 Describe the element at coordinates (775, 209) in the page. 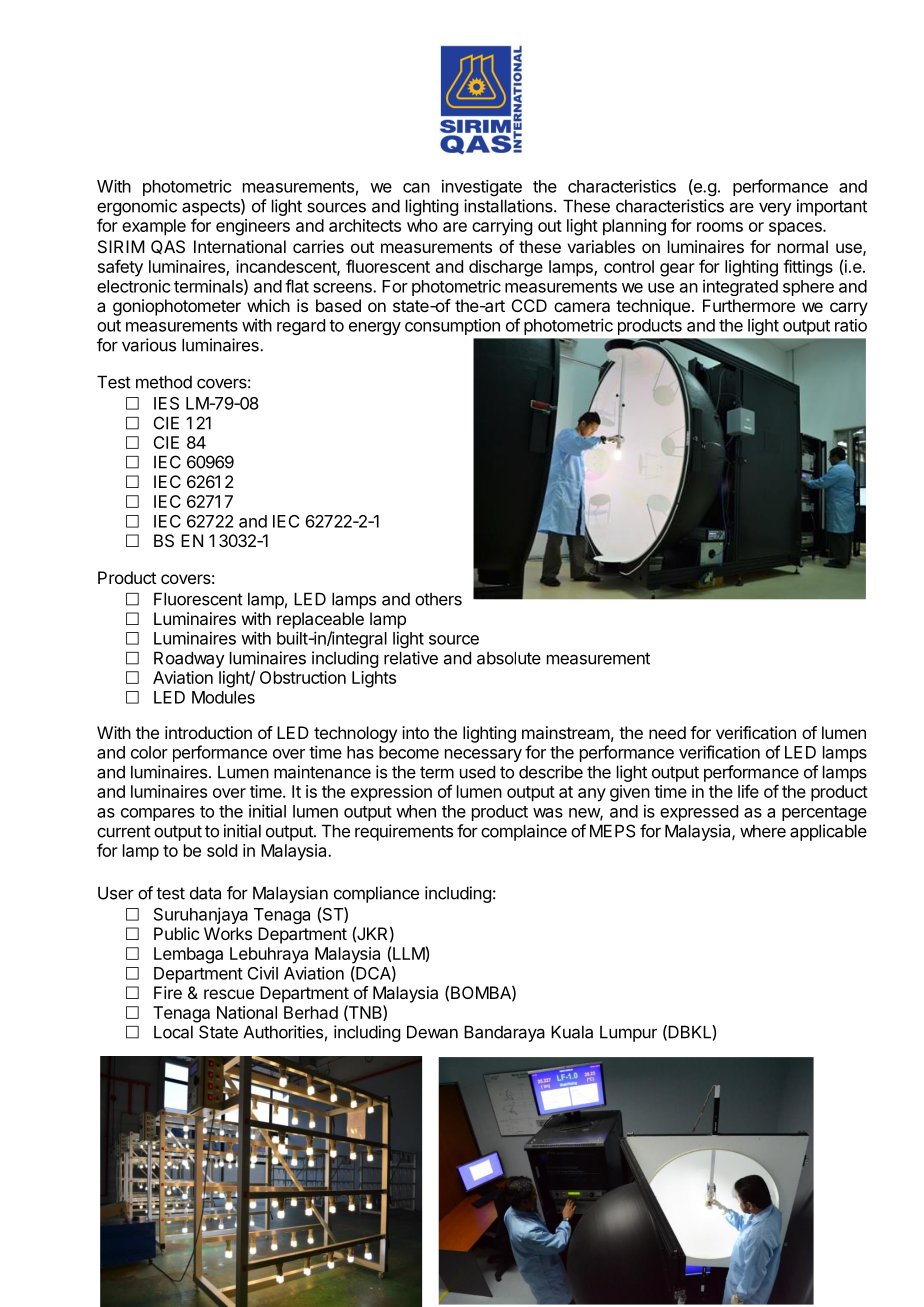

I see `very` at that location.
